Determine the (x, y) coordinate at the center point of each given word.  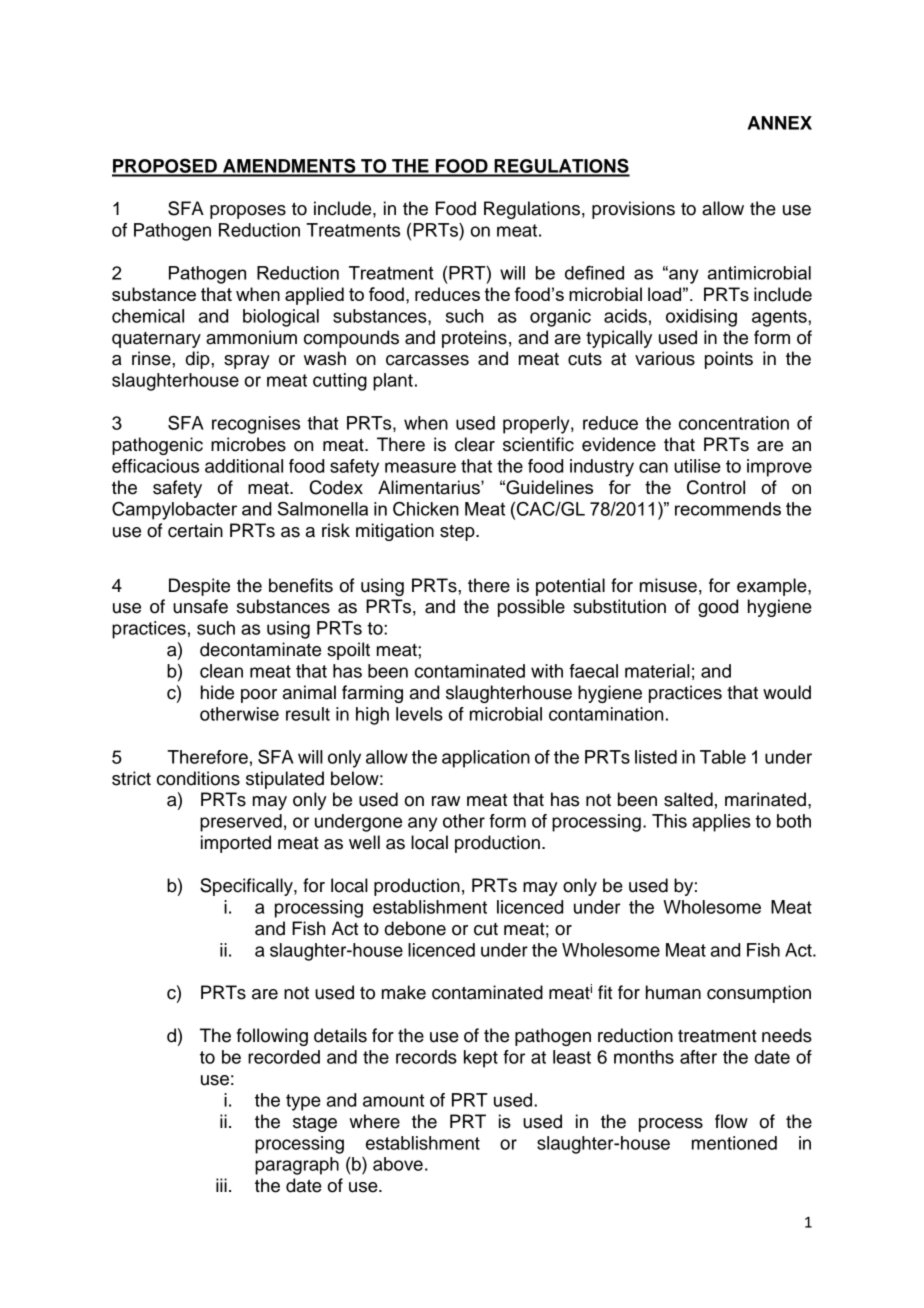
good (718, 608)
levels (419, 714)
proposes (248, 212)
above (398, 1164)
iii (221, 1185)
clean (221, 671)
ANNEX (780, 123)
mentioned (734, 1143)
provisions (633, 210)
